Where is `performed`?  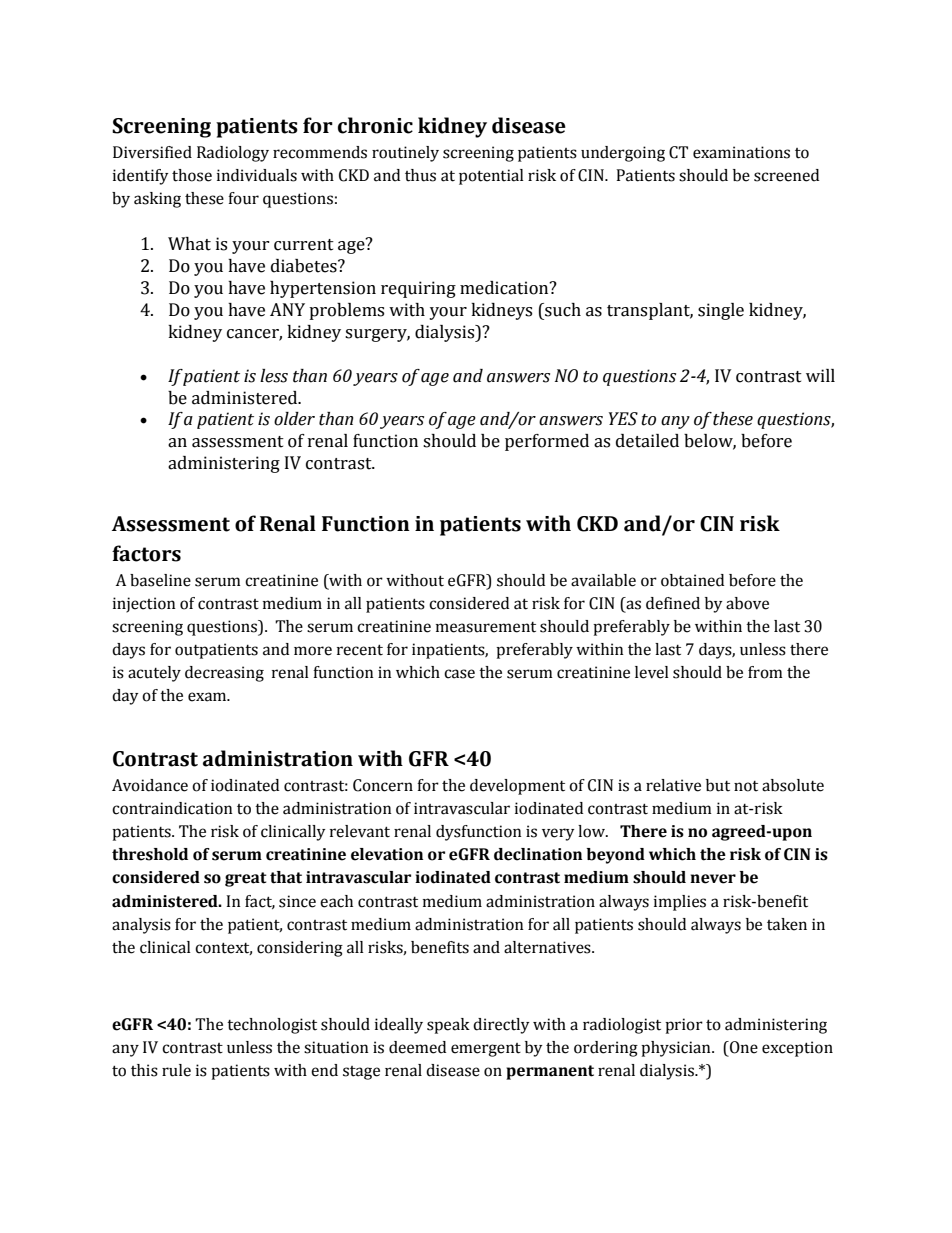
performed is located at coordinates (547, 442).
